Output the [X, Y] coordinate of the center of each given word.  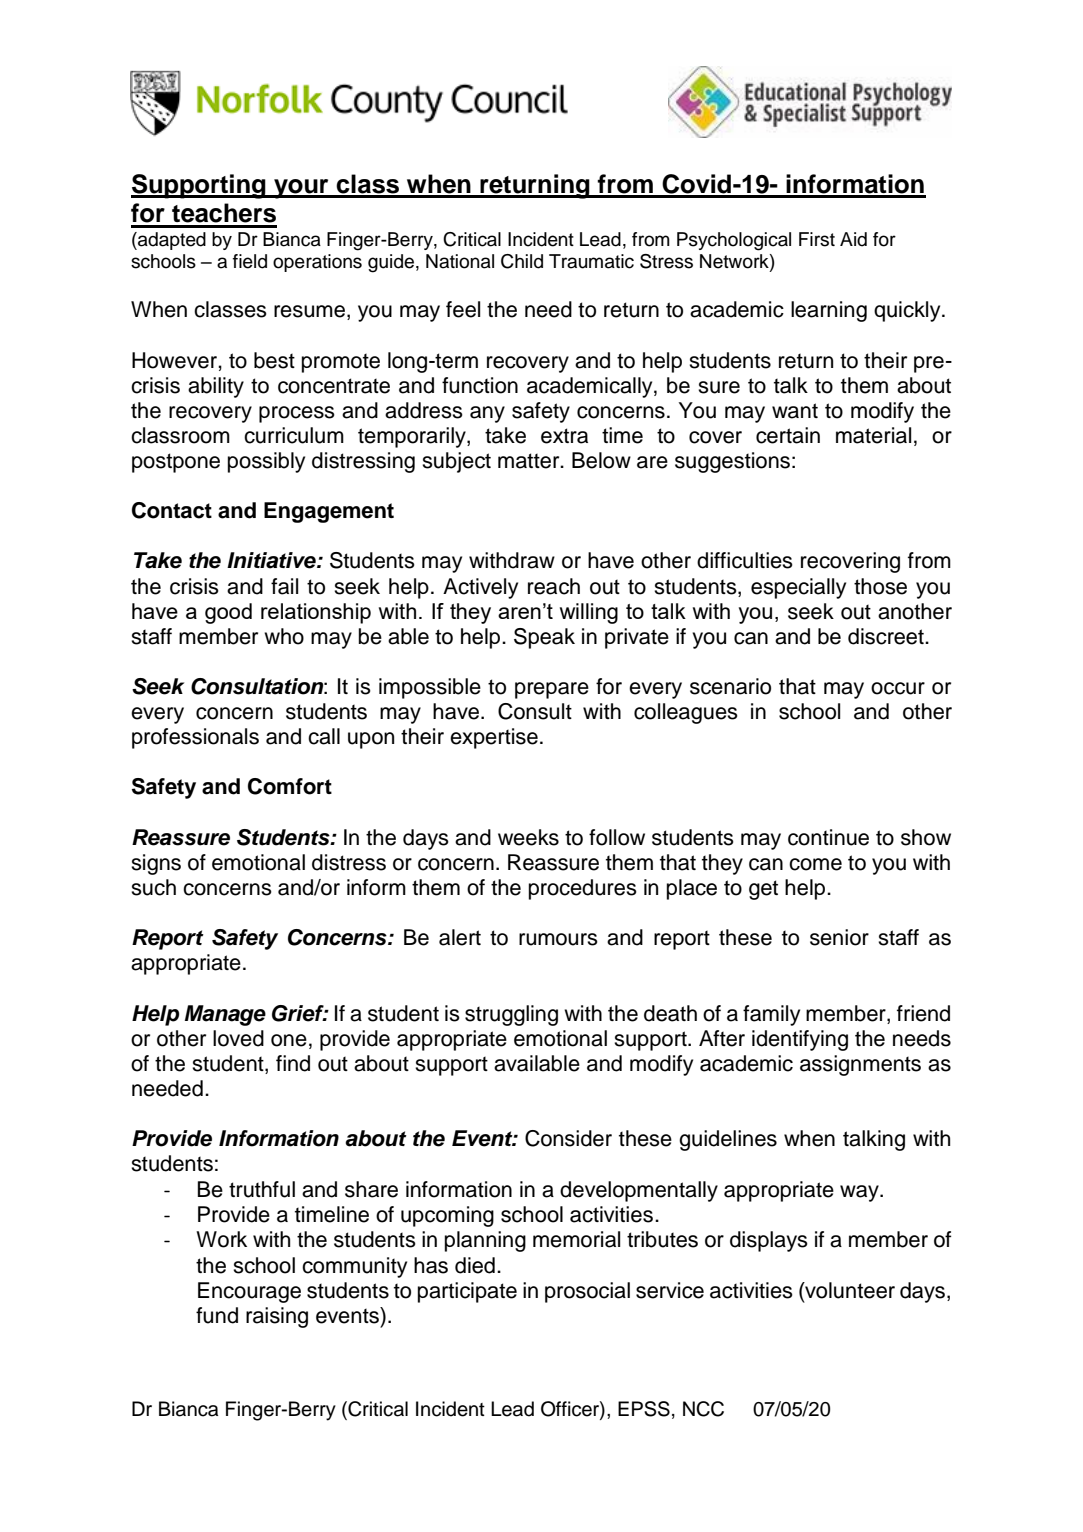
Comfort [290, 786]
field [250, 261]
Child [522, 261]
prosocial [587, 1292]
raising [277, 1317]
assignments [860, 1065]
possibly [266, 462]
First [817, 239]
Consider [568, 1138]
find [293, 1063]
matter [530, 461]
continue [828, 837]
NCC [703, 1409]
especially [798, 588]
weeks [528, 837]
